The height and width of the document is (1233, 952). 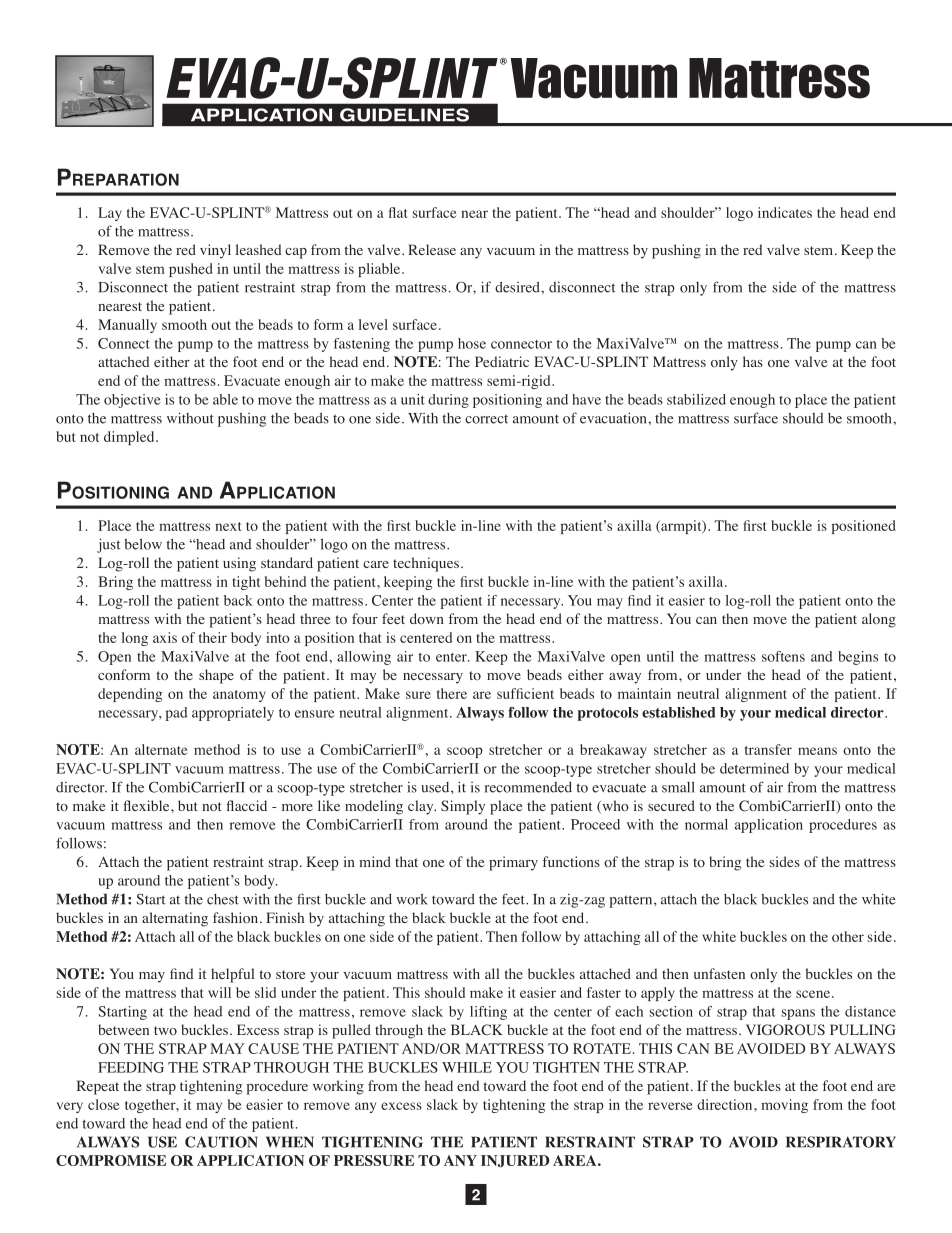 What do you see at coordinates (215, 251) in the document?
I see `vinyl` at bounding box center [215, 251].
